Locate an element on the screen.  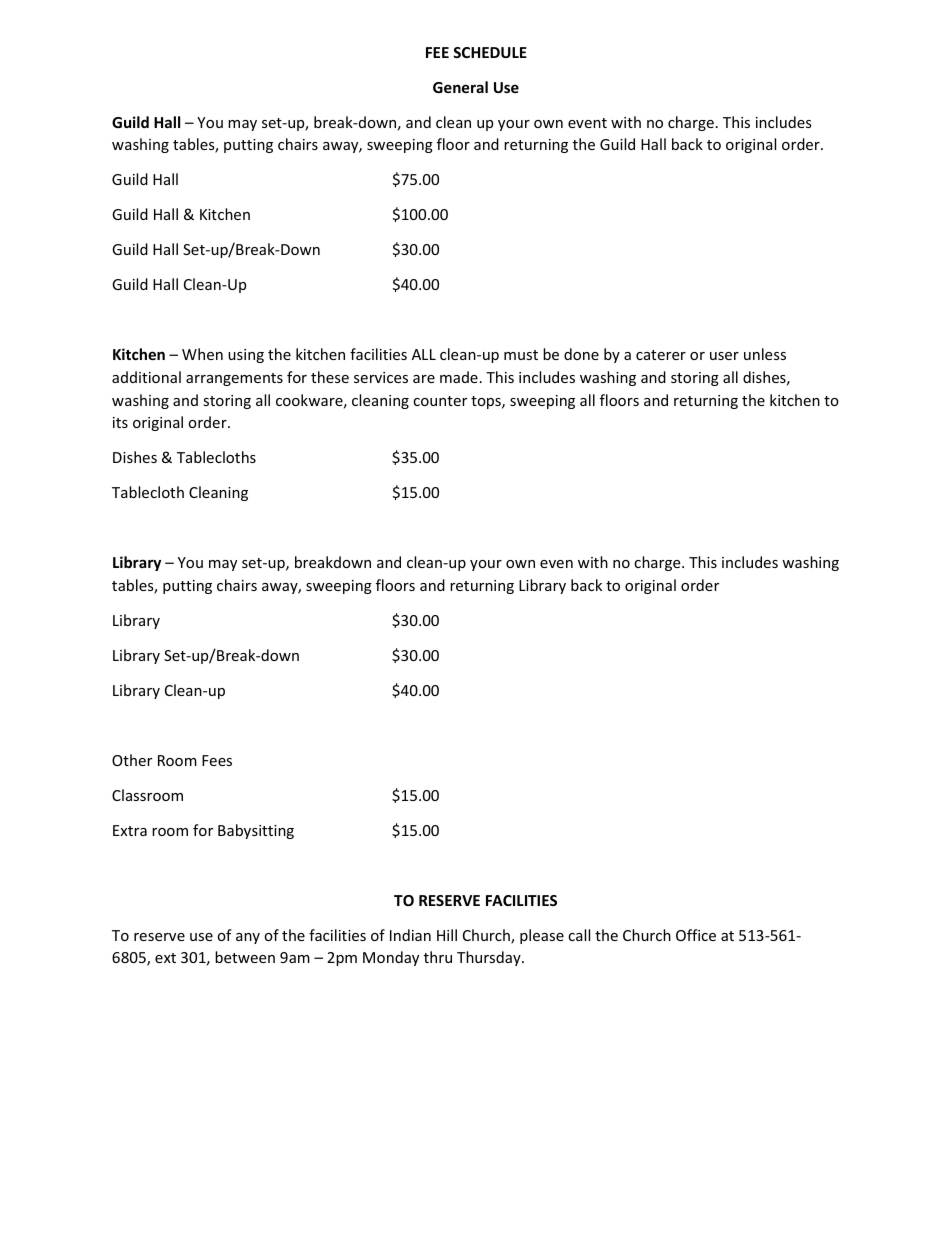
SCHEDULE is located at coordinates (490, 52).
